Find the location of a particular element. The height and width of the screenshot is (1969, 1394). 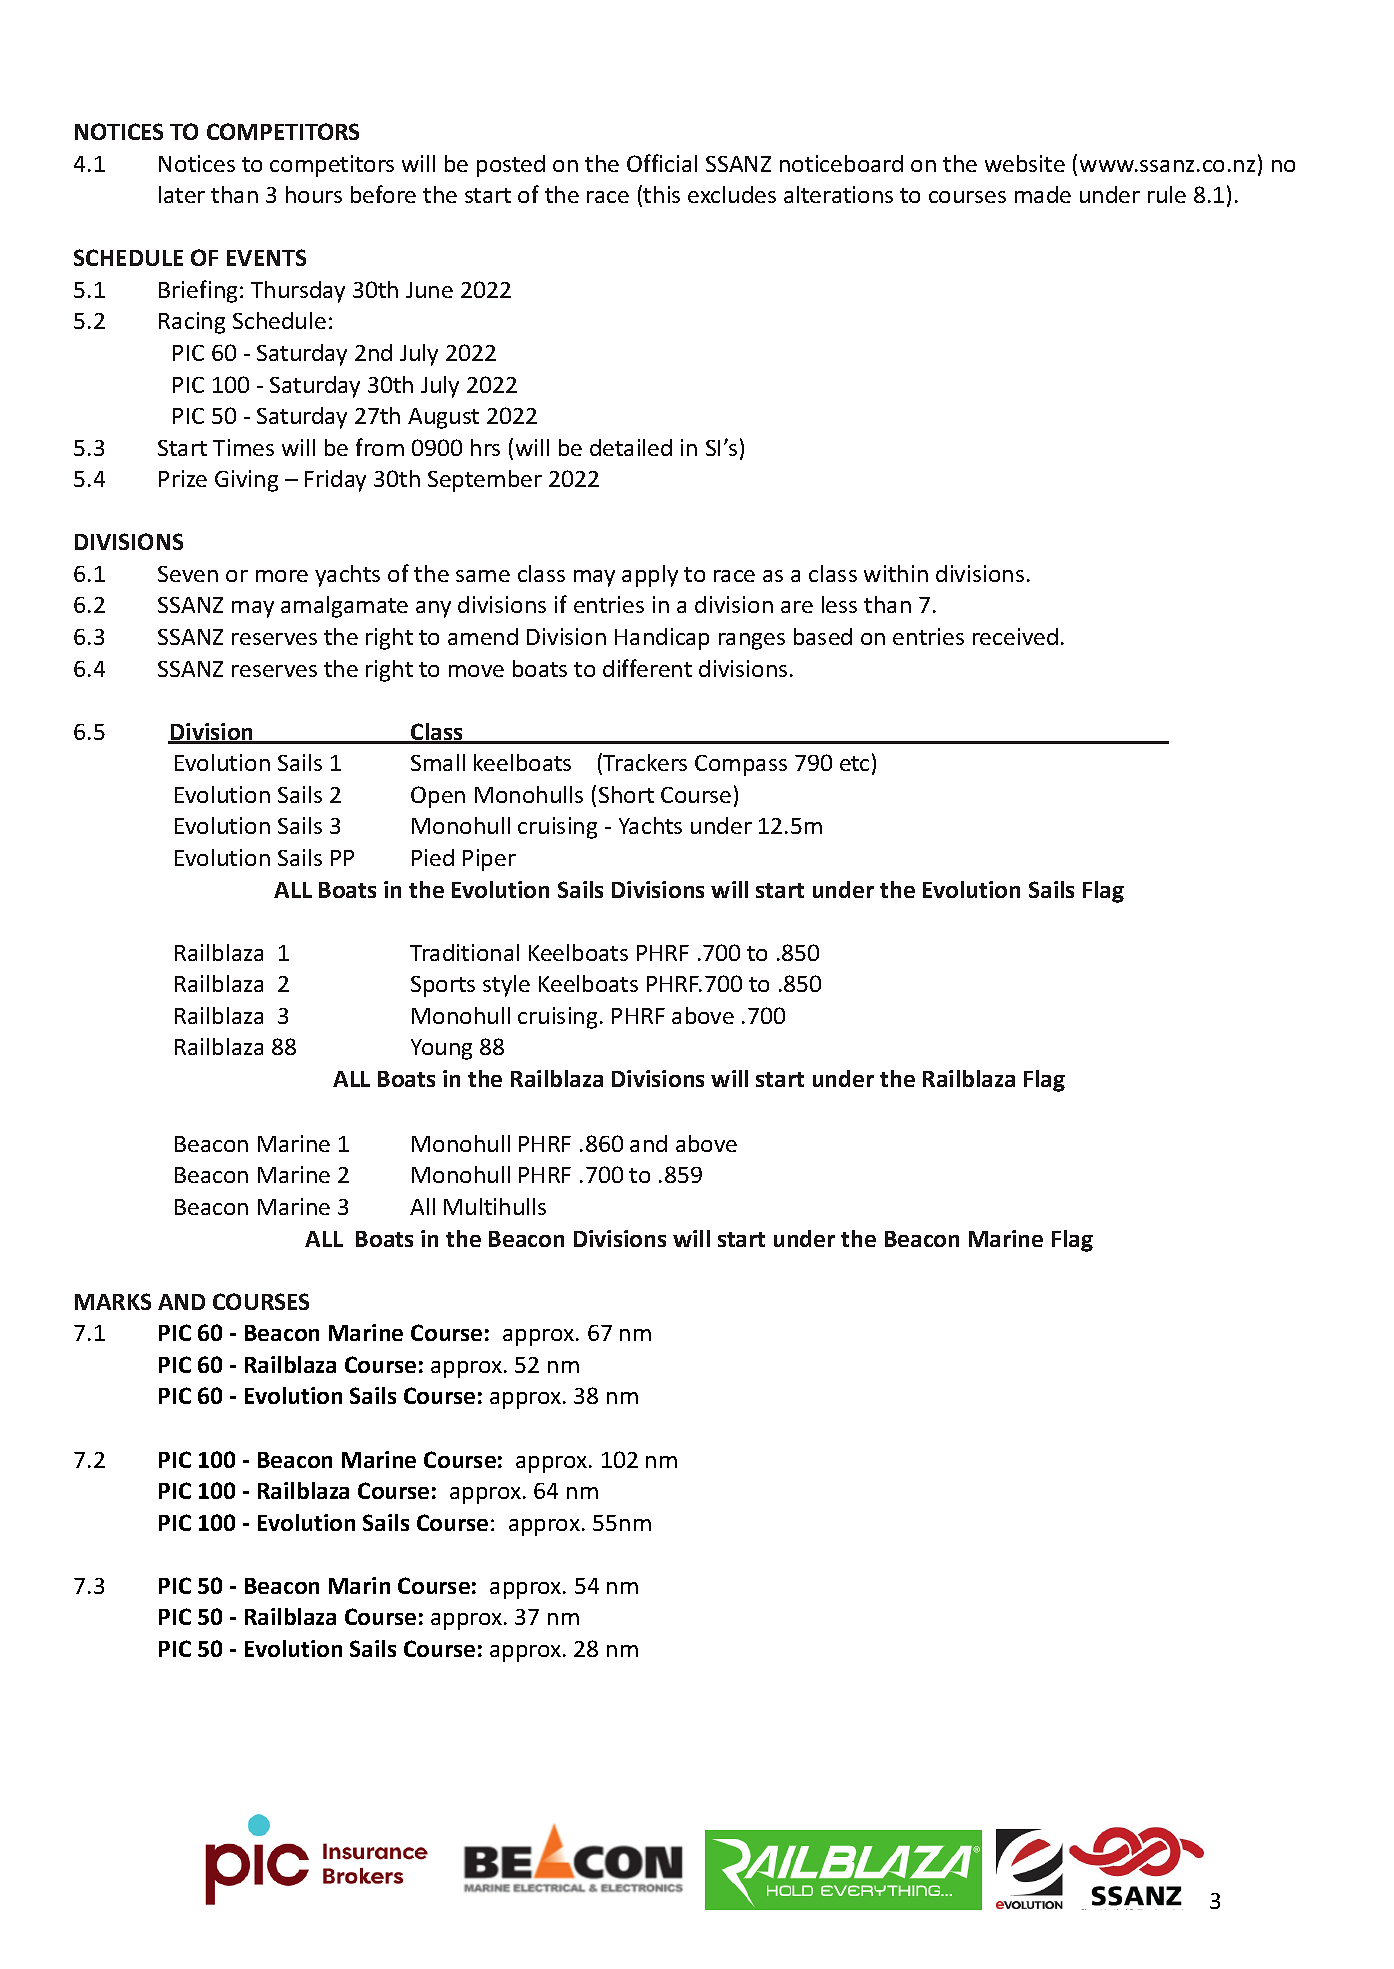

Trackers is located at coordinates (645, 762).
